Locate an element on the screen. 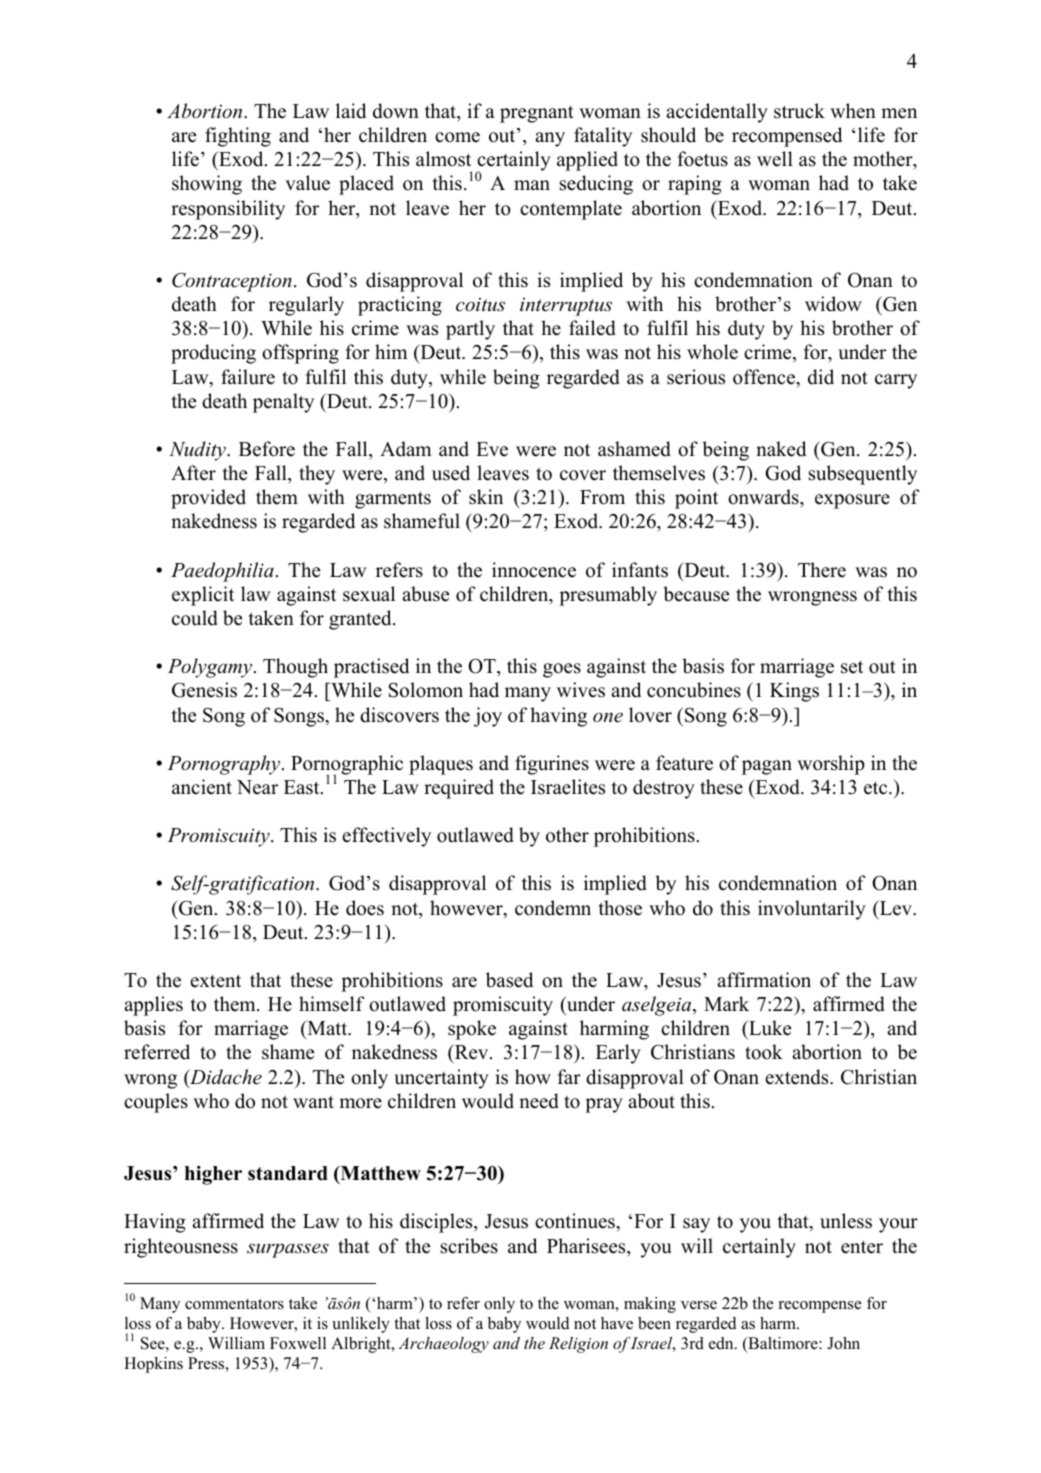 The image size is (1041, 1473). commentators is located at coordinates (234, 1304).
